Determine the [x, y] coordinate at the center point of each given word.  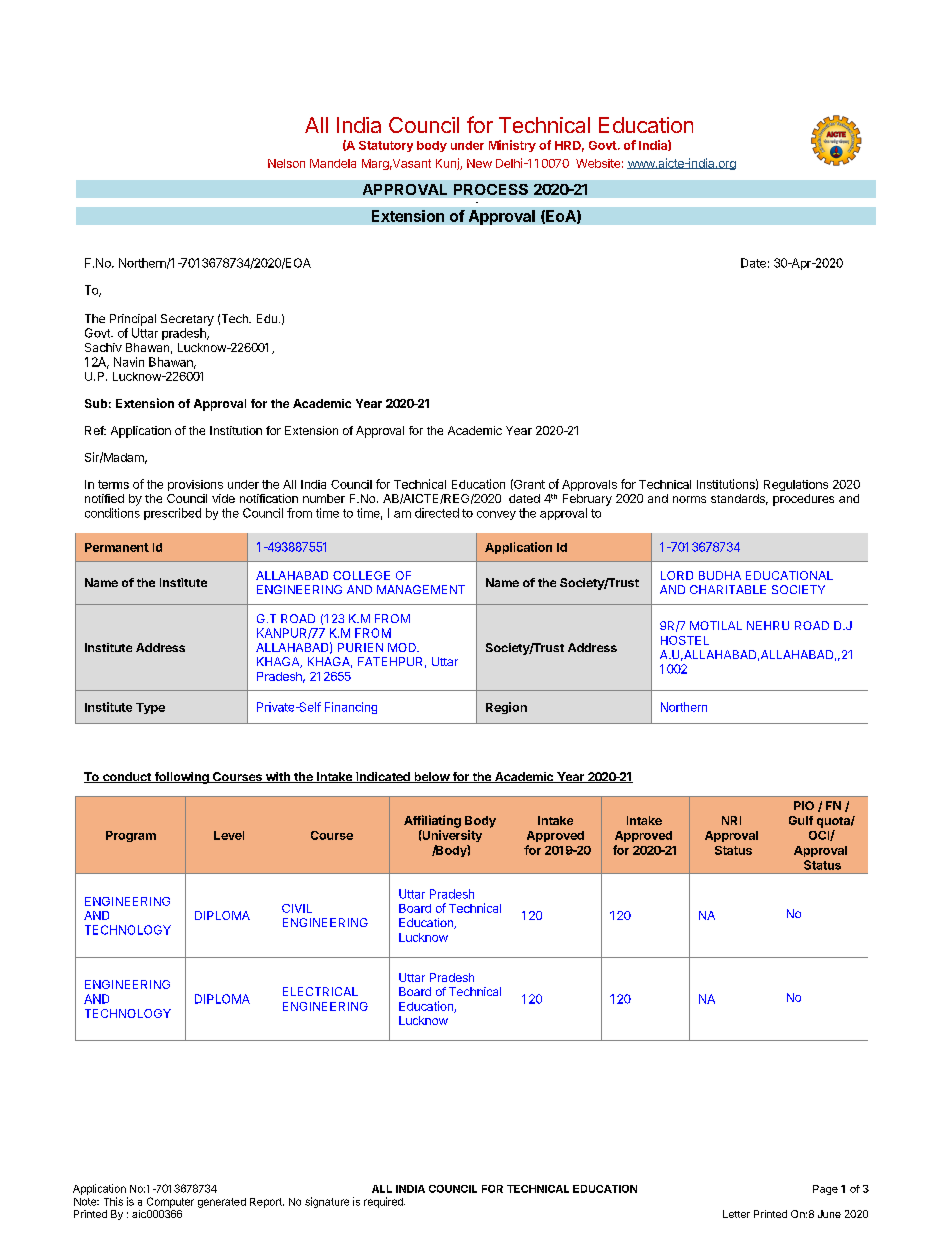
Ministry [512, 146]
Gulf [801, 820]
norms [689, 499]
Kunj [448, 164]
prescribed [172, 514]
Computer [170, 1202]
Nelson [286, 163]
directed [437, 513]
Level [229, 835]
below [431, 777]
